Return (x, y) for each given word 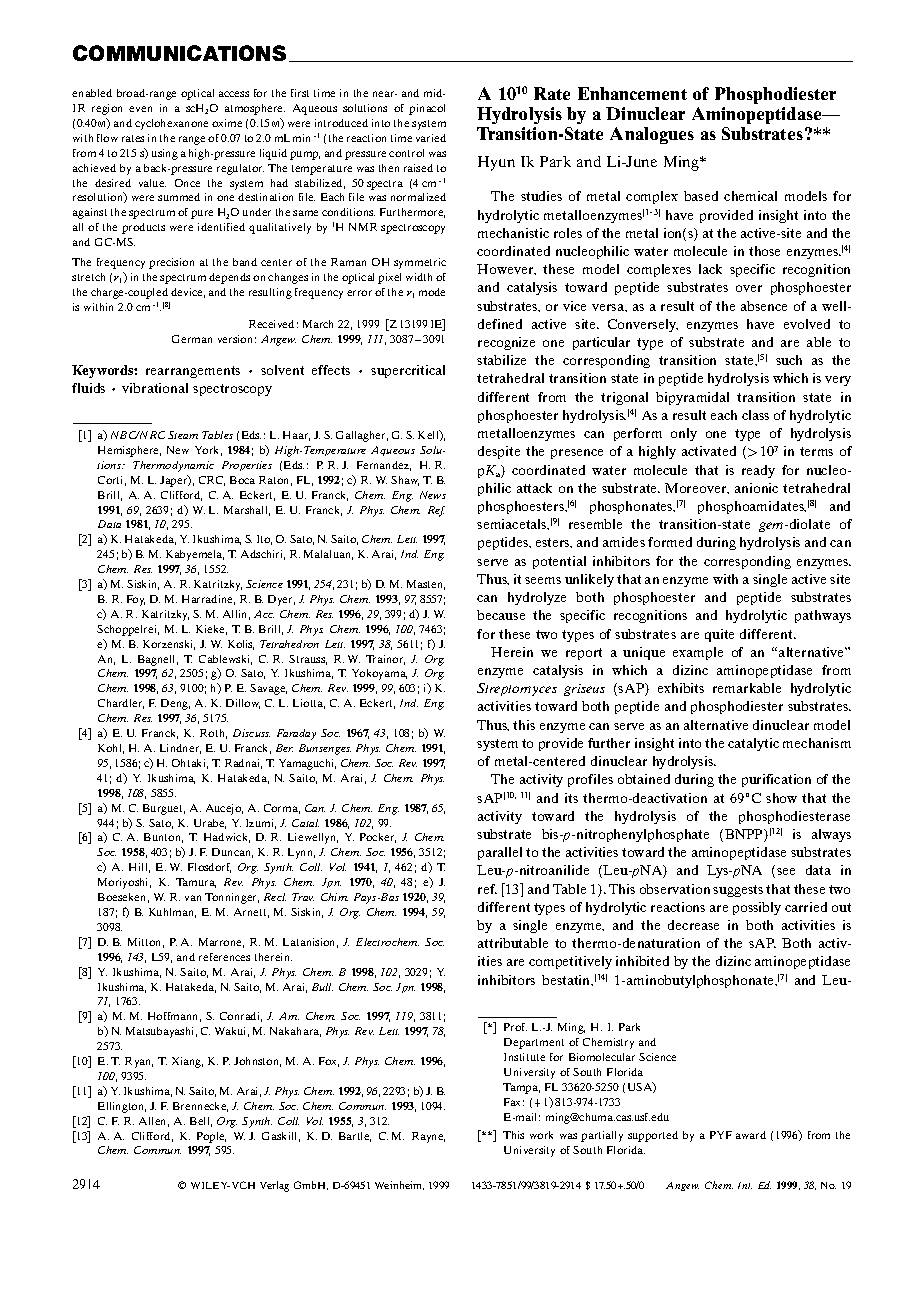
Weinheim (399, 1185)
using (165, 154)
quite (719, 635)
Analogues (652, 135)
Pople (211, 1137)
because (501, 615)
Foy (136, 600)
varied (431, 138)
